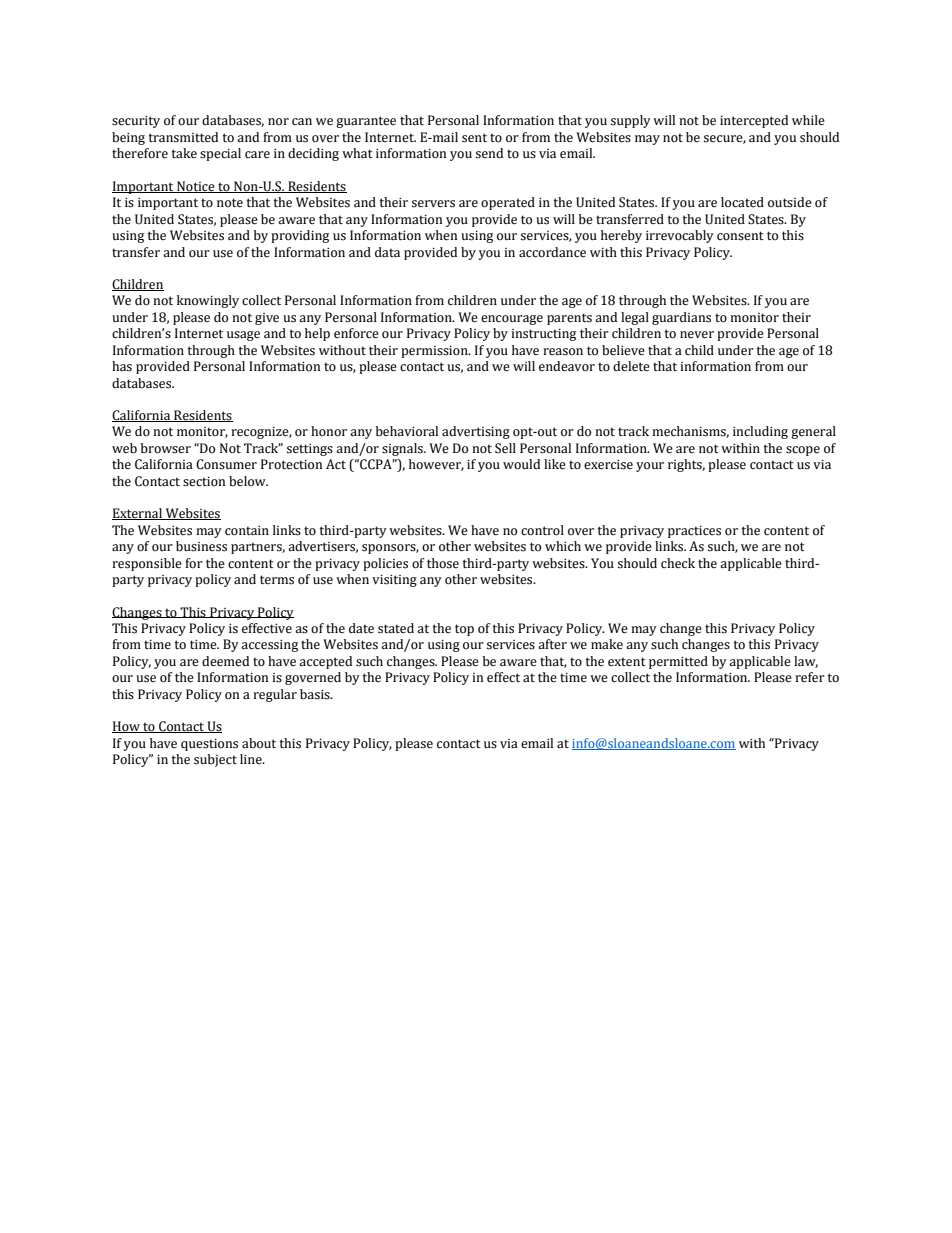  I want to click on never, so click(697, 334).
